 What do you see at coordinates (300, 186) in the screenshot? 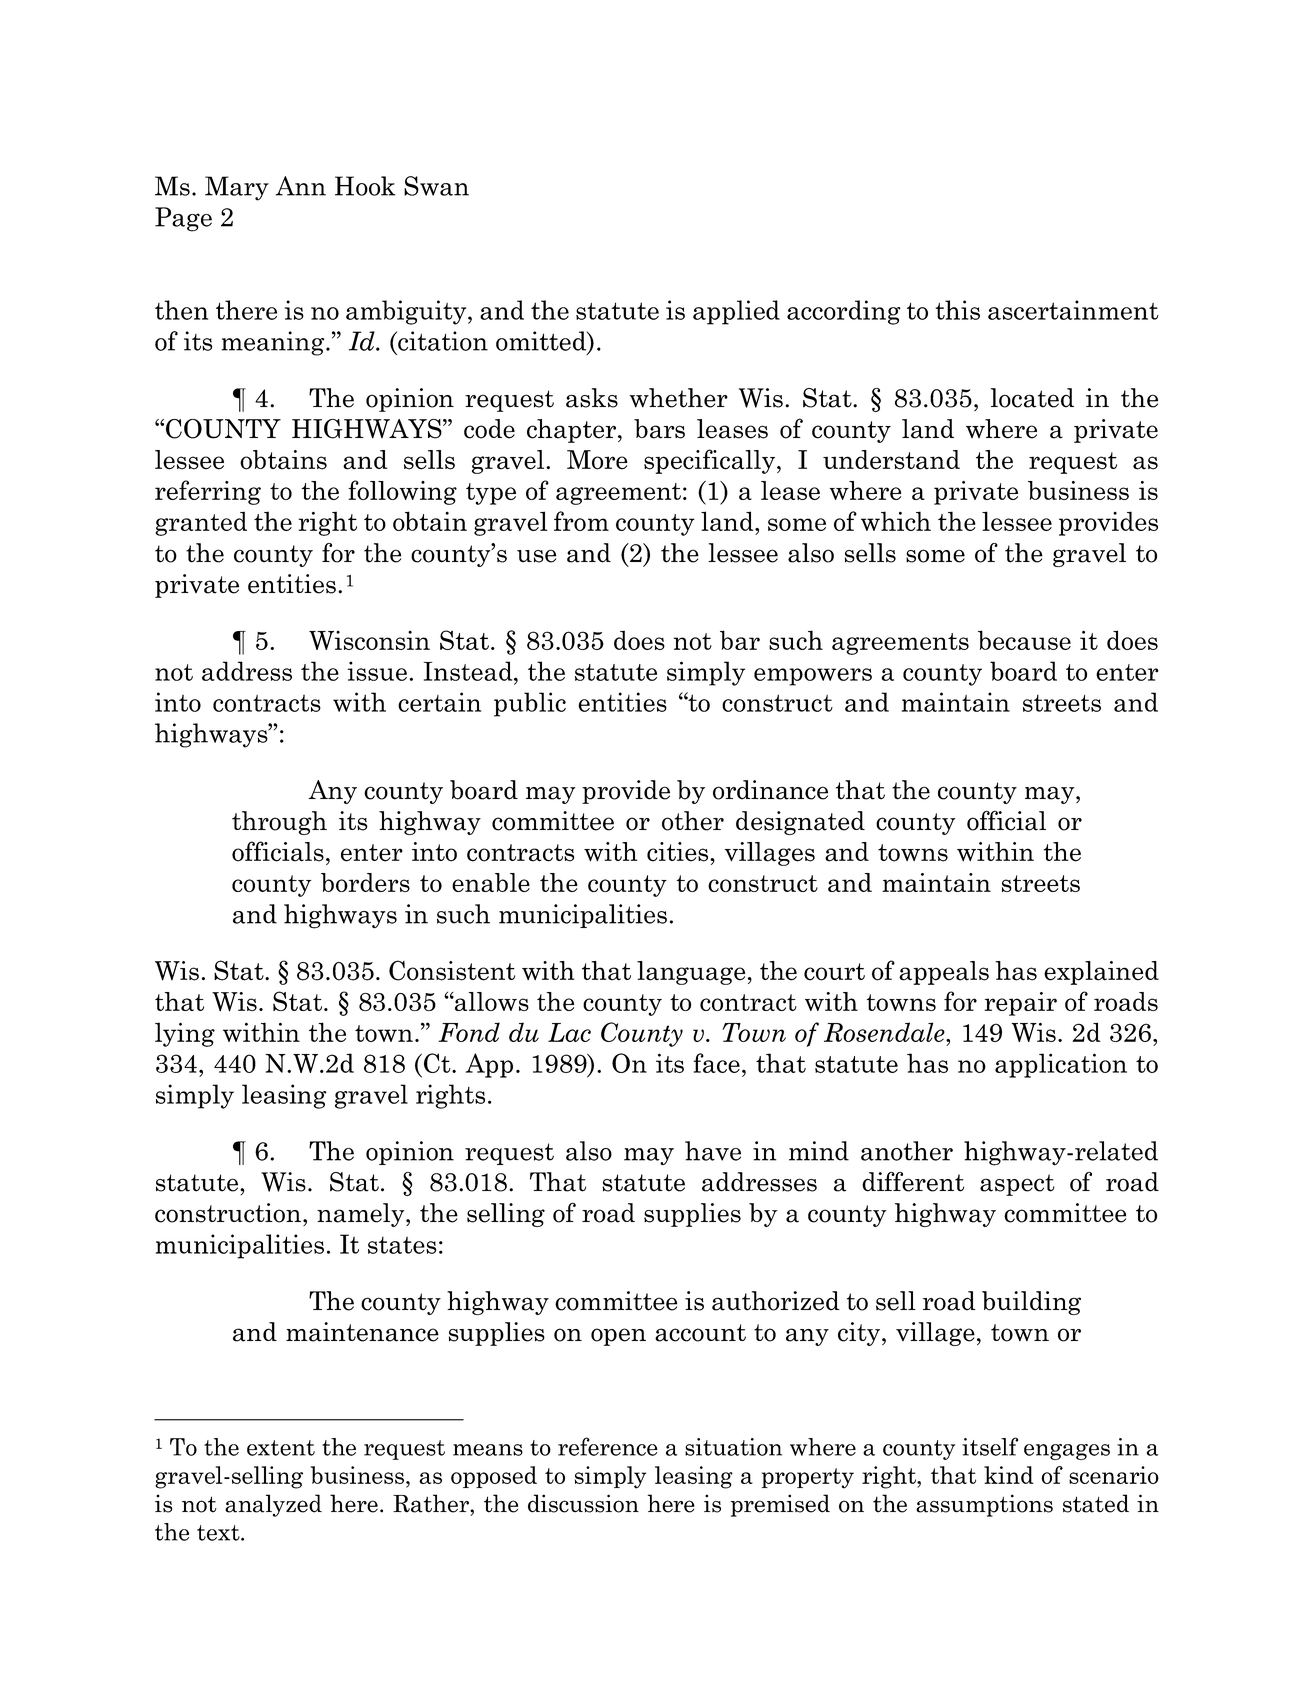
I see `Ann` at bounding box center [300, 186].
